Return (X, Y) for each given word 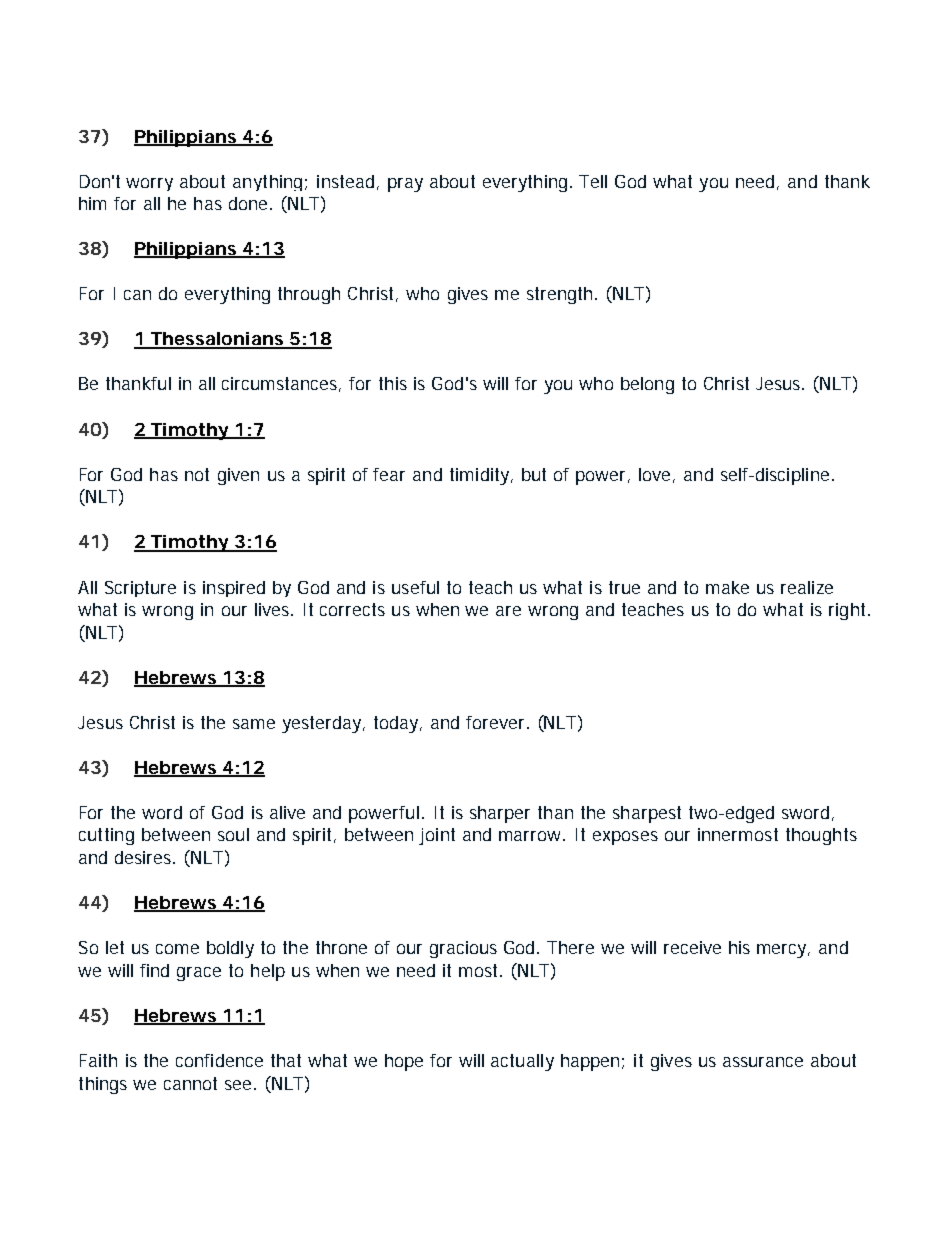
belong (647, 385)
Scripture (140, 589)
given (238, 476)
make (727, 587)
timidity (481, 476)
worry (149, 184)
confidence (219, 1060)
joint (437, 836)
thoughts (821, 836)
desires (145, 857)
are (508, 611)
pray (405, 185)
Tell (593, 181)
